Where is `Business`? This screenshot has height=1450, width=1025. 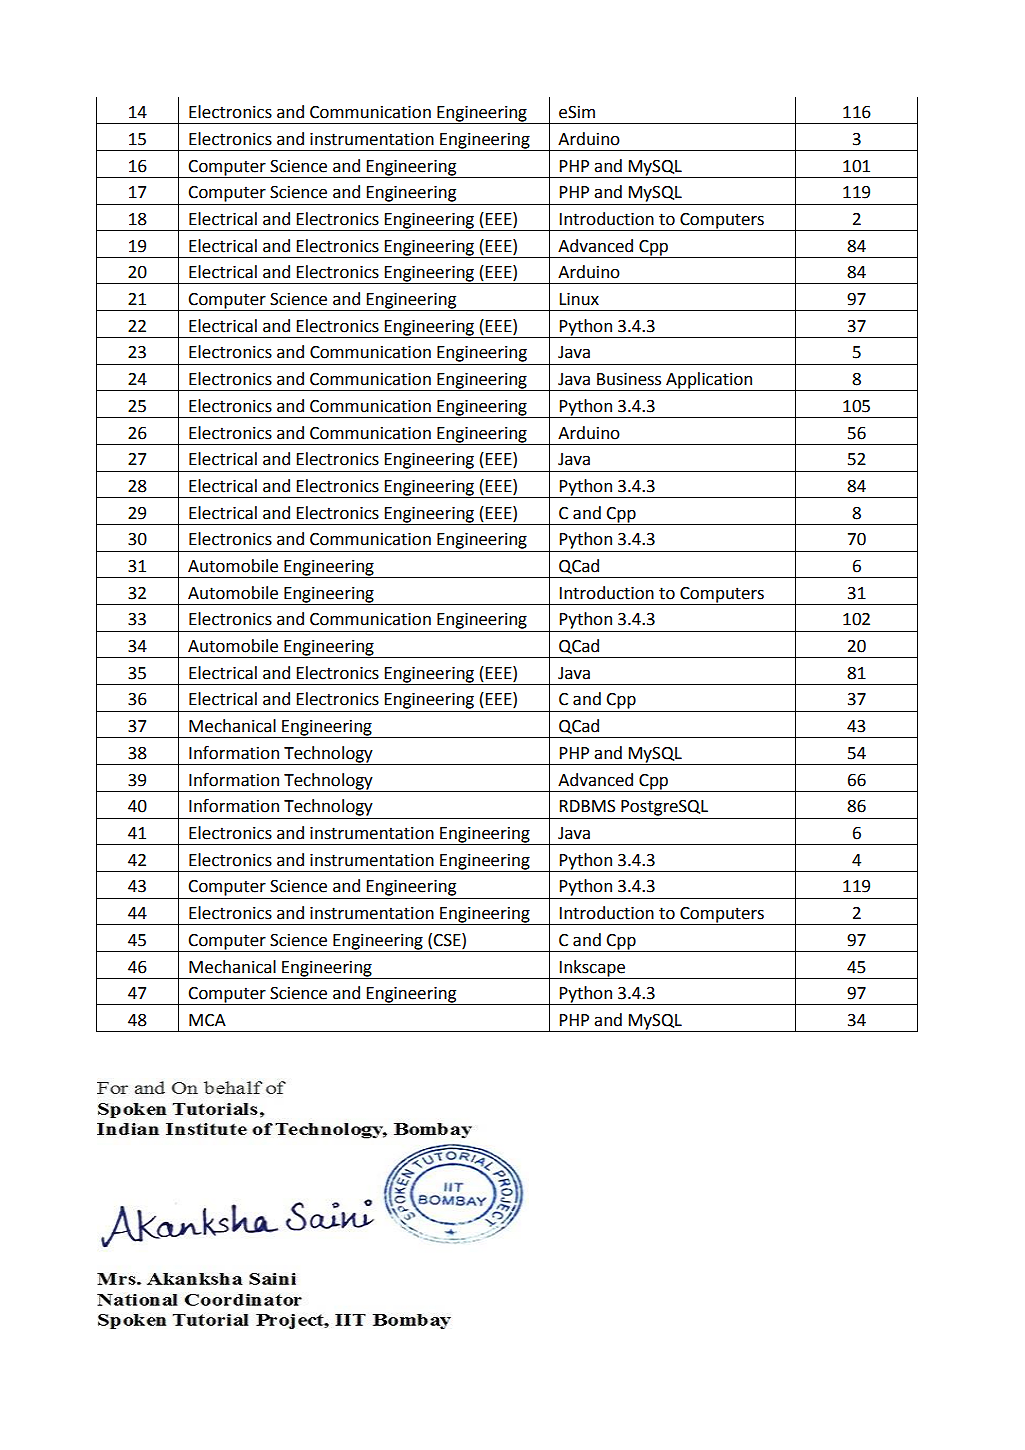 Business is located at coordinates (629, 379).
